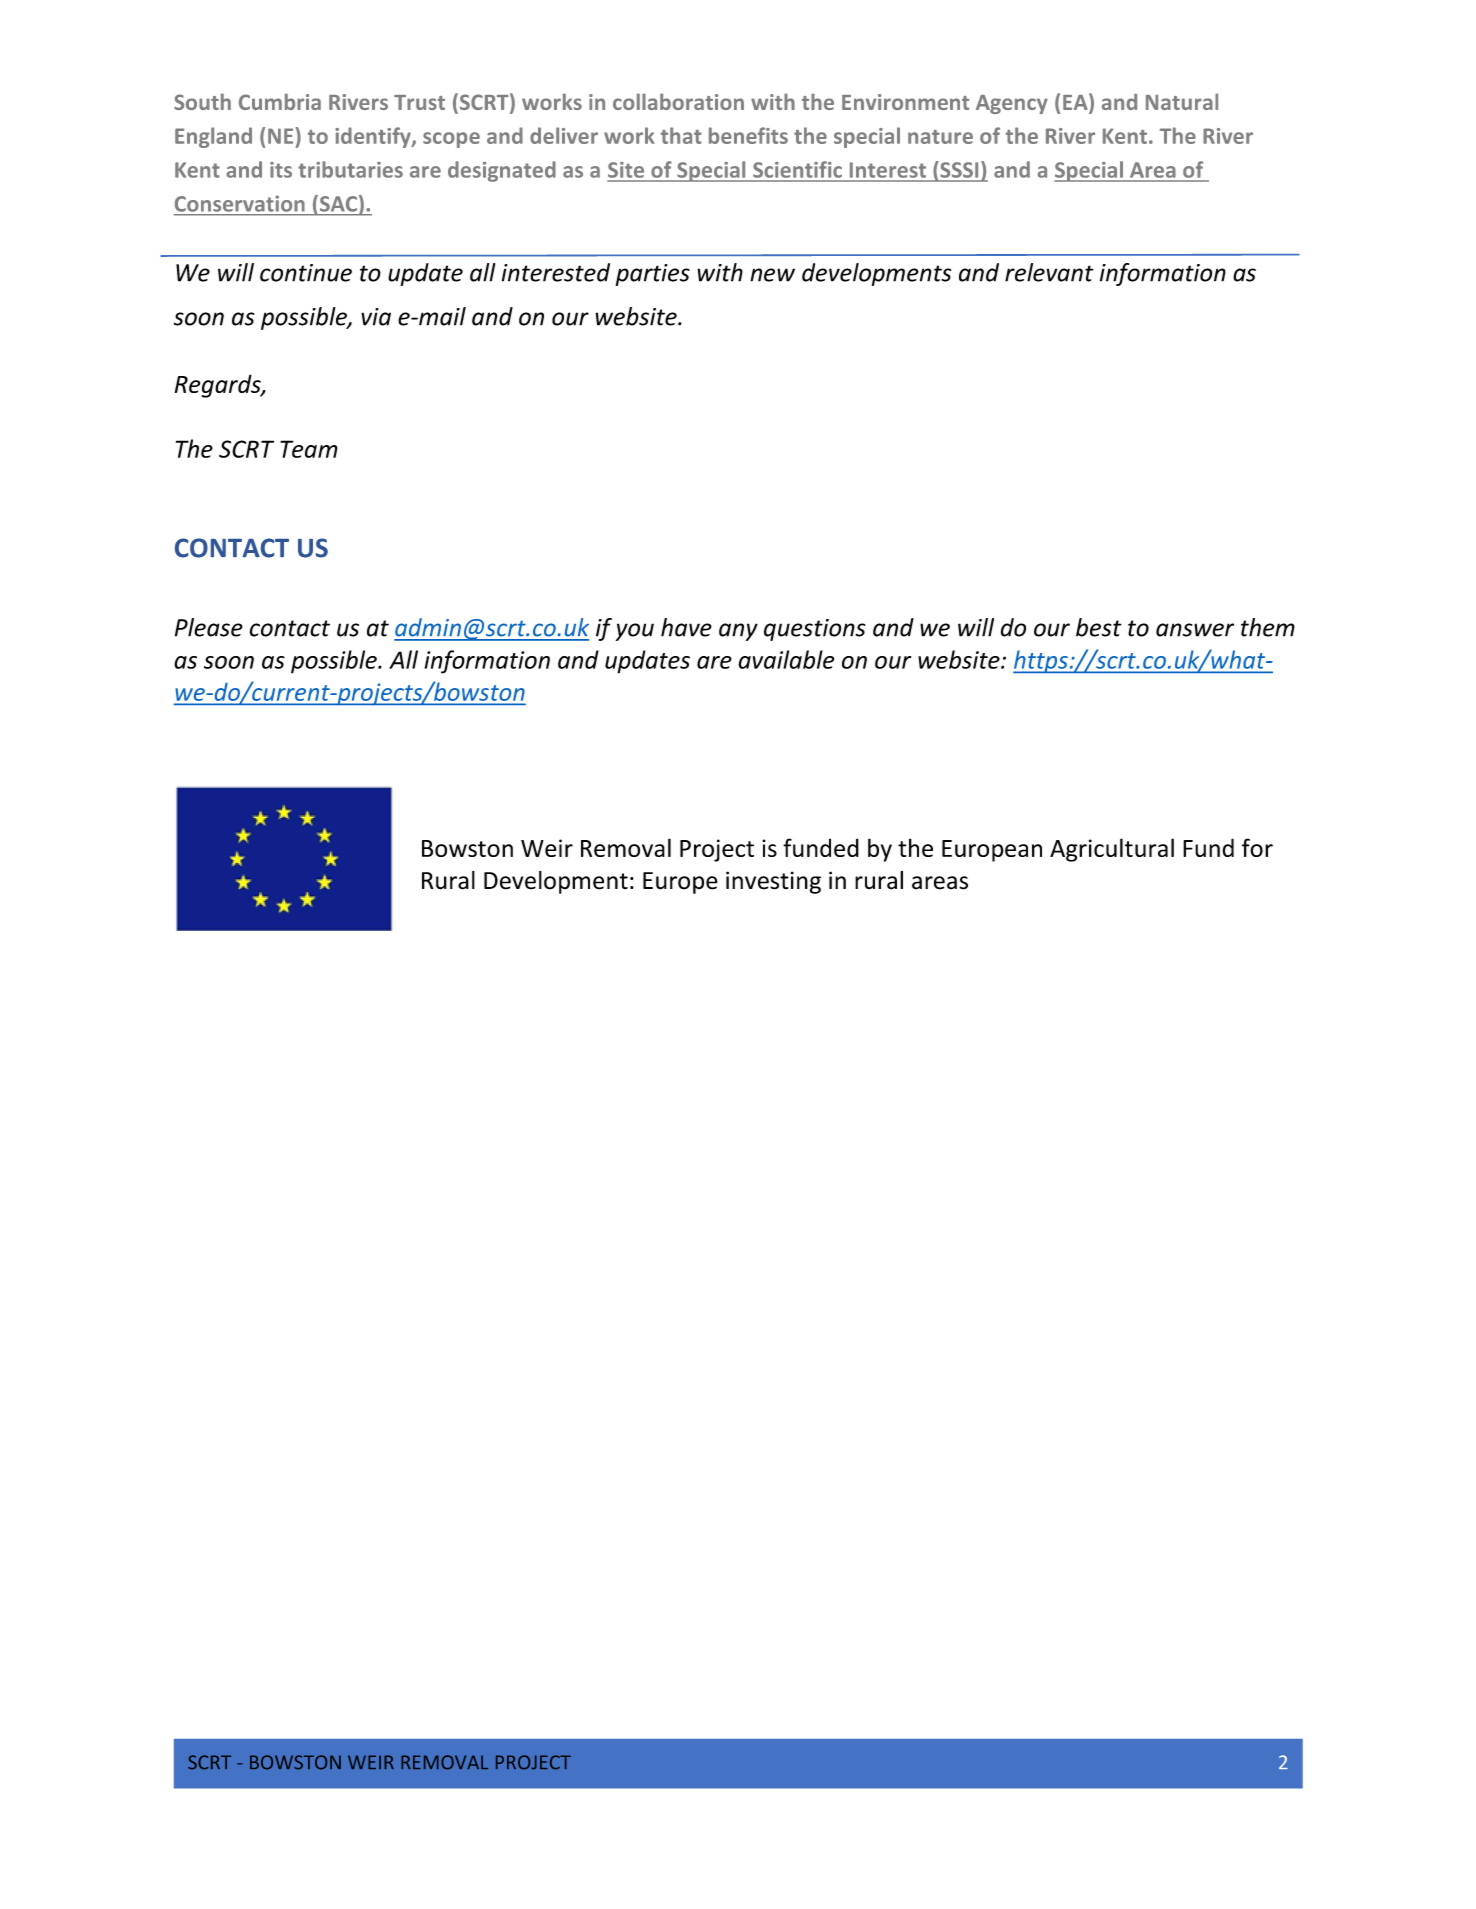 This screenshot has width=1476, height=1909. What do you see at coordinates (1195, 630) in the screenshot?
I see `answer` at bounding box center [1195, 630].
